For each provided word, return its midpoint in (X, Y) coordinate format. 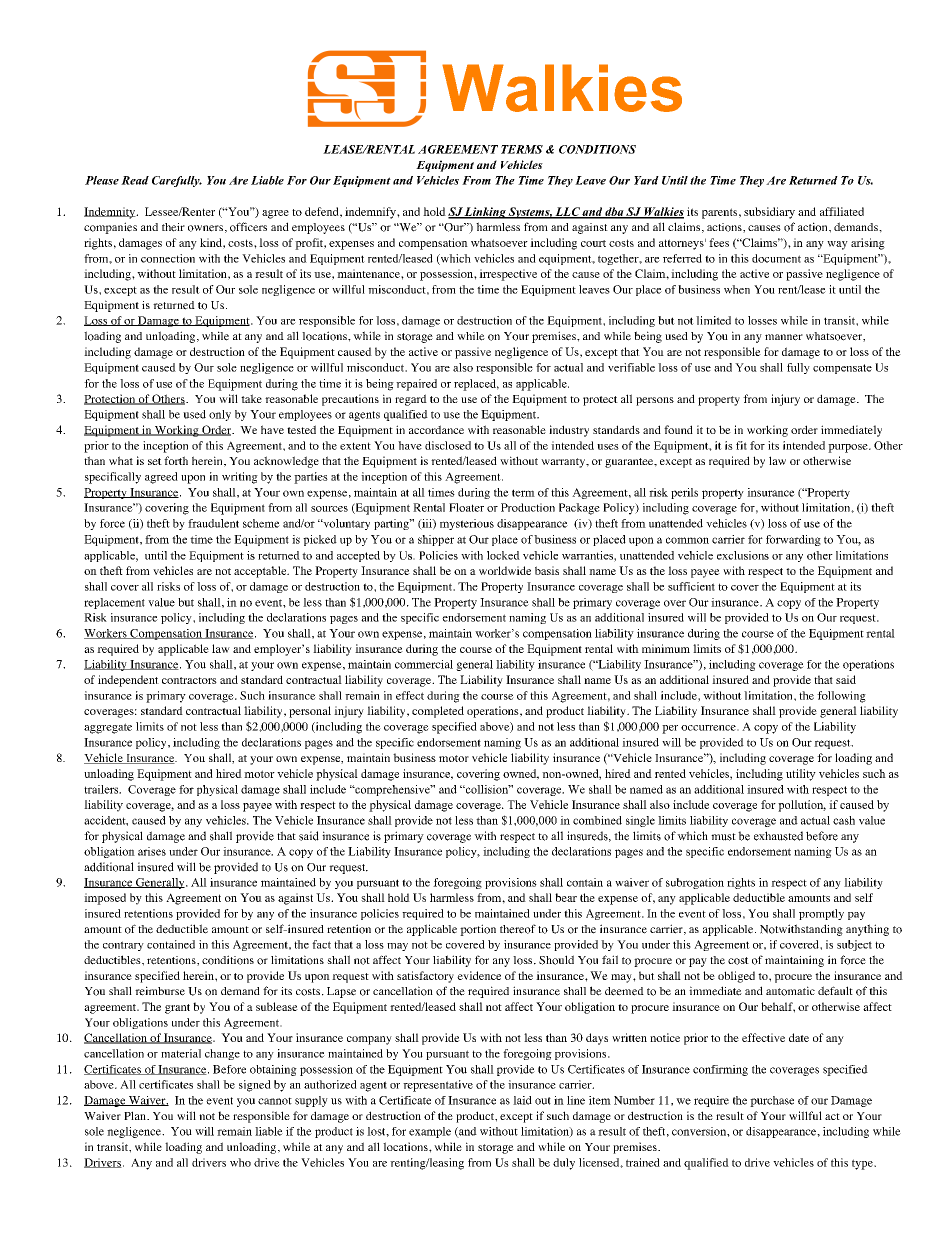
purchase (772, 1101)
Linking (485, 213)
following (841, 697)
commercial (424, 664)
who (240, 1162)
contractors (189, 680)
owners (205, 228)
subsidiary (769, 213)
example (430, 1132)
